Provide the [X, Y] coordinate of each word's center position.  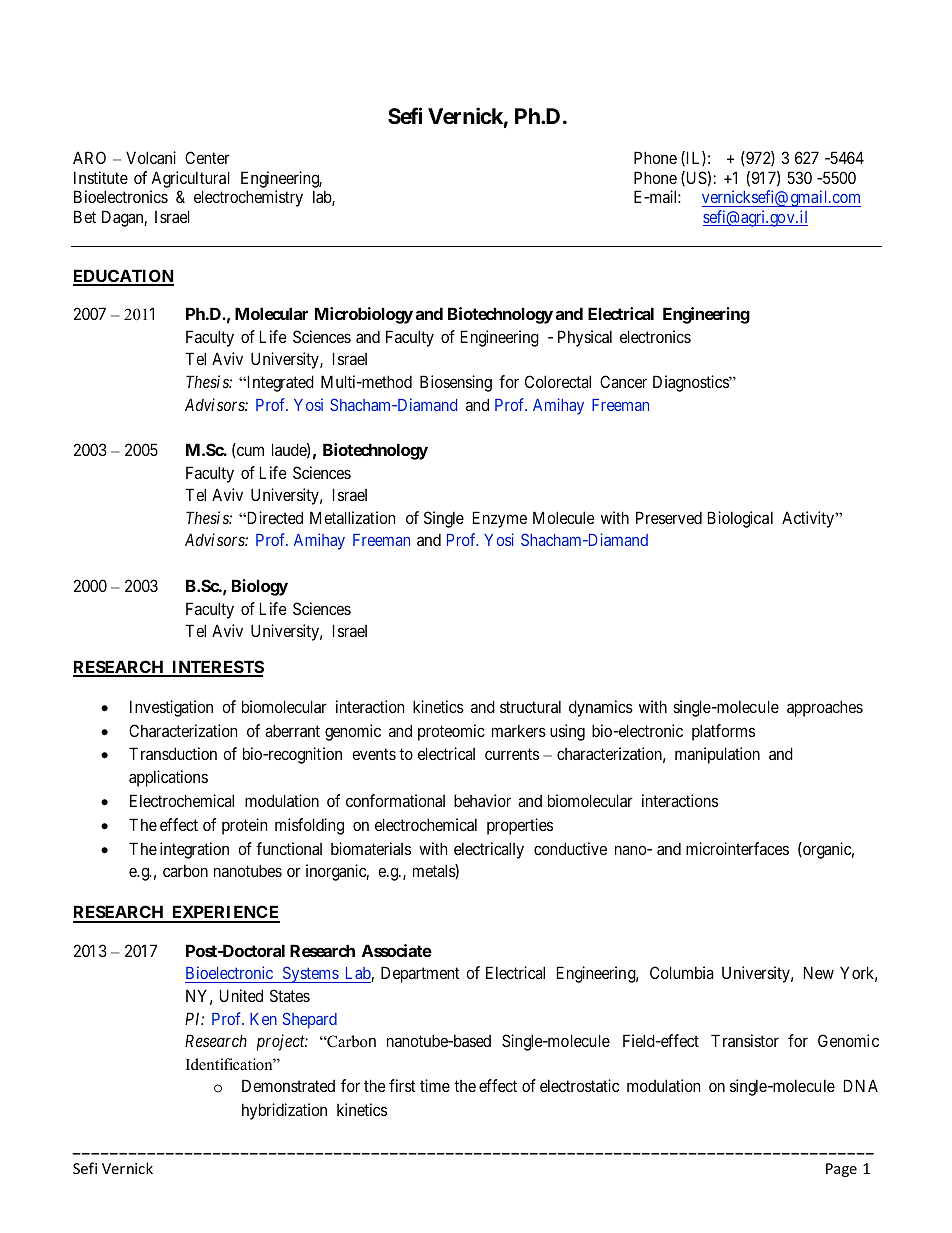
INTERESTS [217, 668]
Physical [585, 338]
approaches [825, 708]
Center [207, 157]
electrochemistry [248, 198]
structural [530, 706]
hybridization [284, 1111]
